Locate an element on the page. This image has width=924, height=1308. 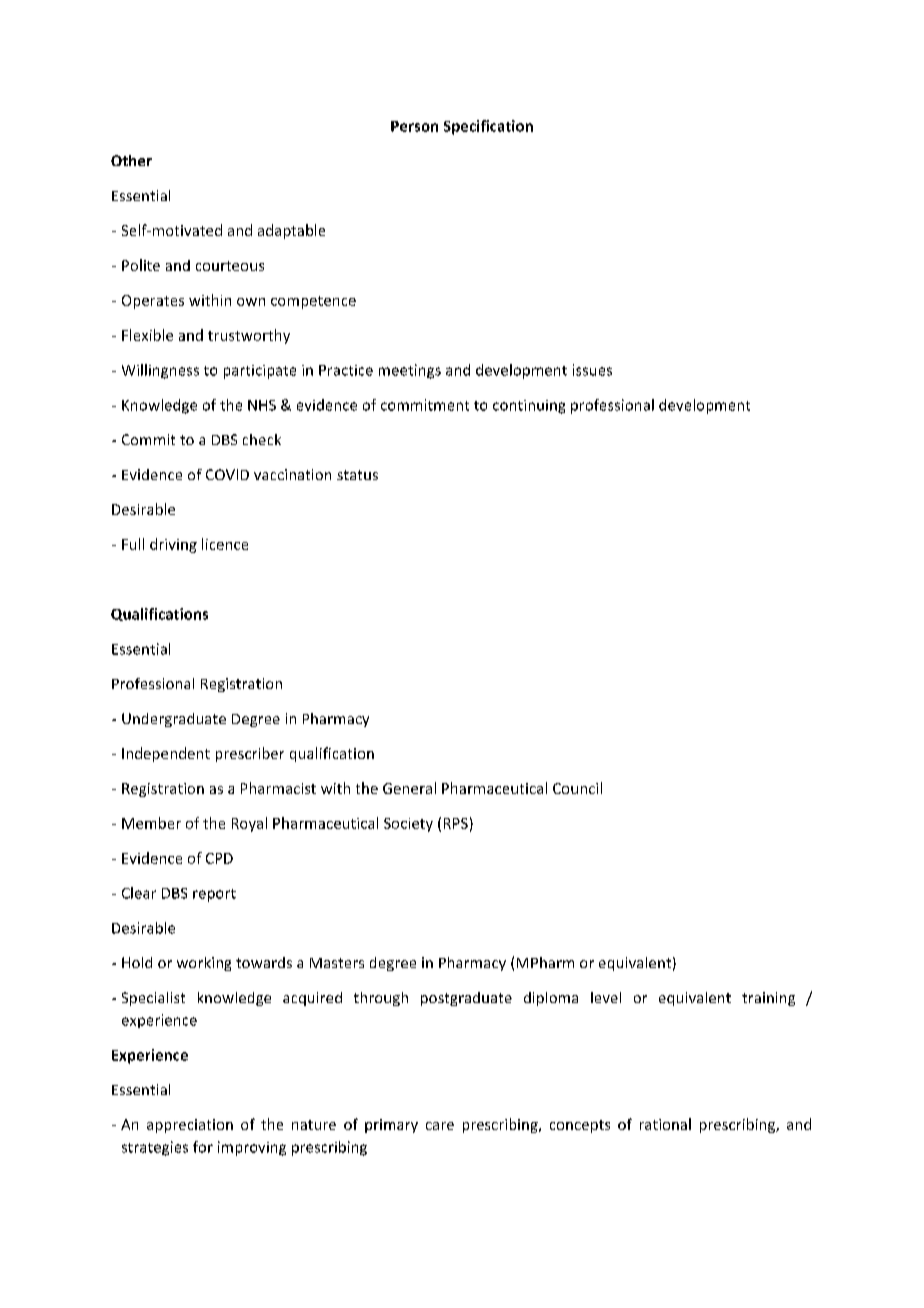
care is located at coordinates (440, 1126).
